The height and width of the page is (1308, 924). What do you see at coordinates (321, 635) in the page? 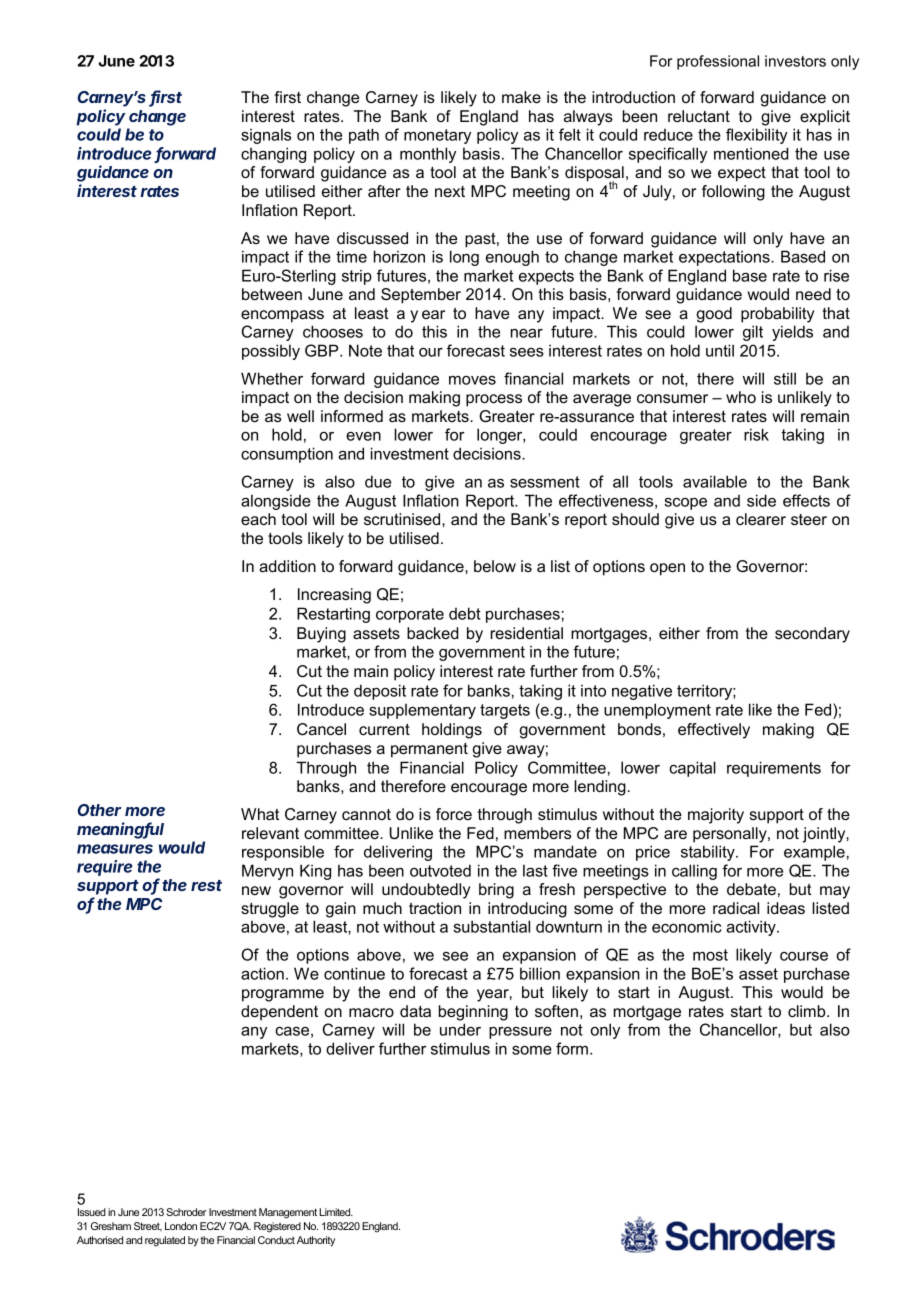
I see `Buying` at bounding box center [321, 635].
